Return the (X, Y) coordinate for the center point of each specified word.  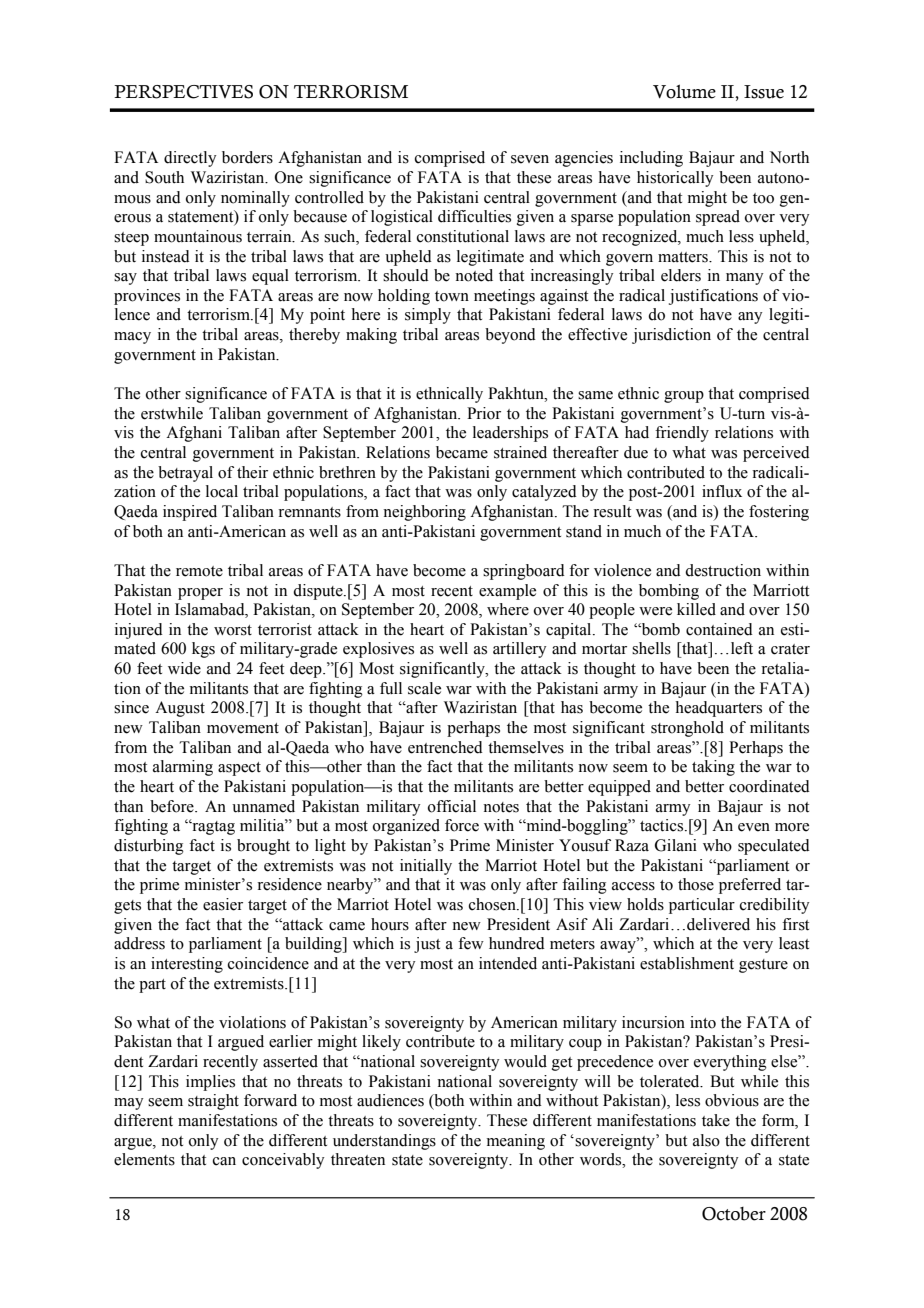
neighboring (424, 513)
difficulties (474, 216)
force (462, 825)
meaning (516, 1142)
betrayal (185, 474)
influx (722, 491)
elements (144, 1159)
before (173, 806)
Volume (684, 91)
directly (190, 159)
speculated (774, 847)
